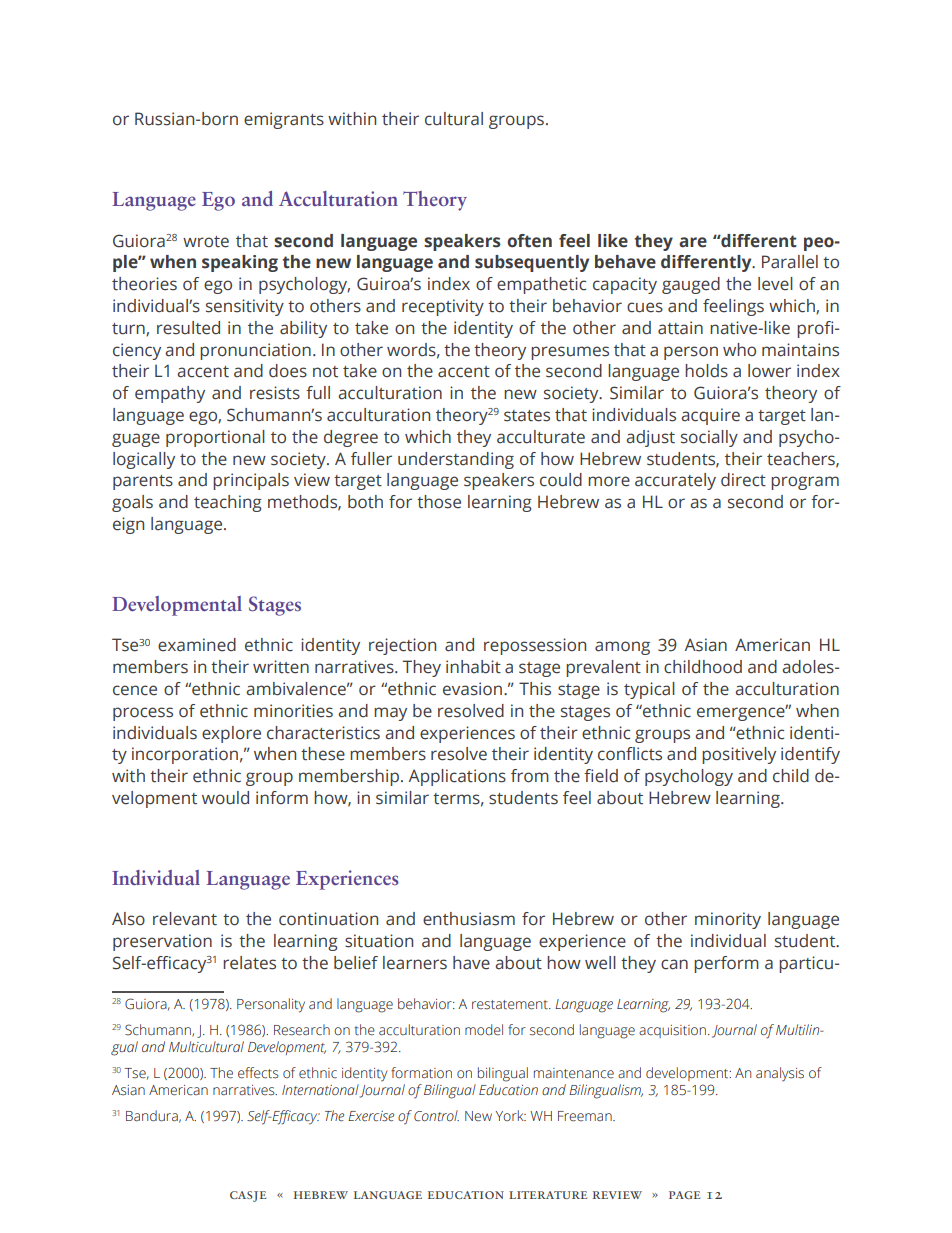  I want to click on typical, so click(649, 690).
